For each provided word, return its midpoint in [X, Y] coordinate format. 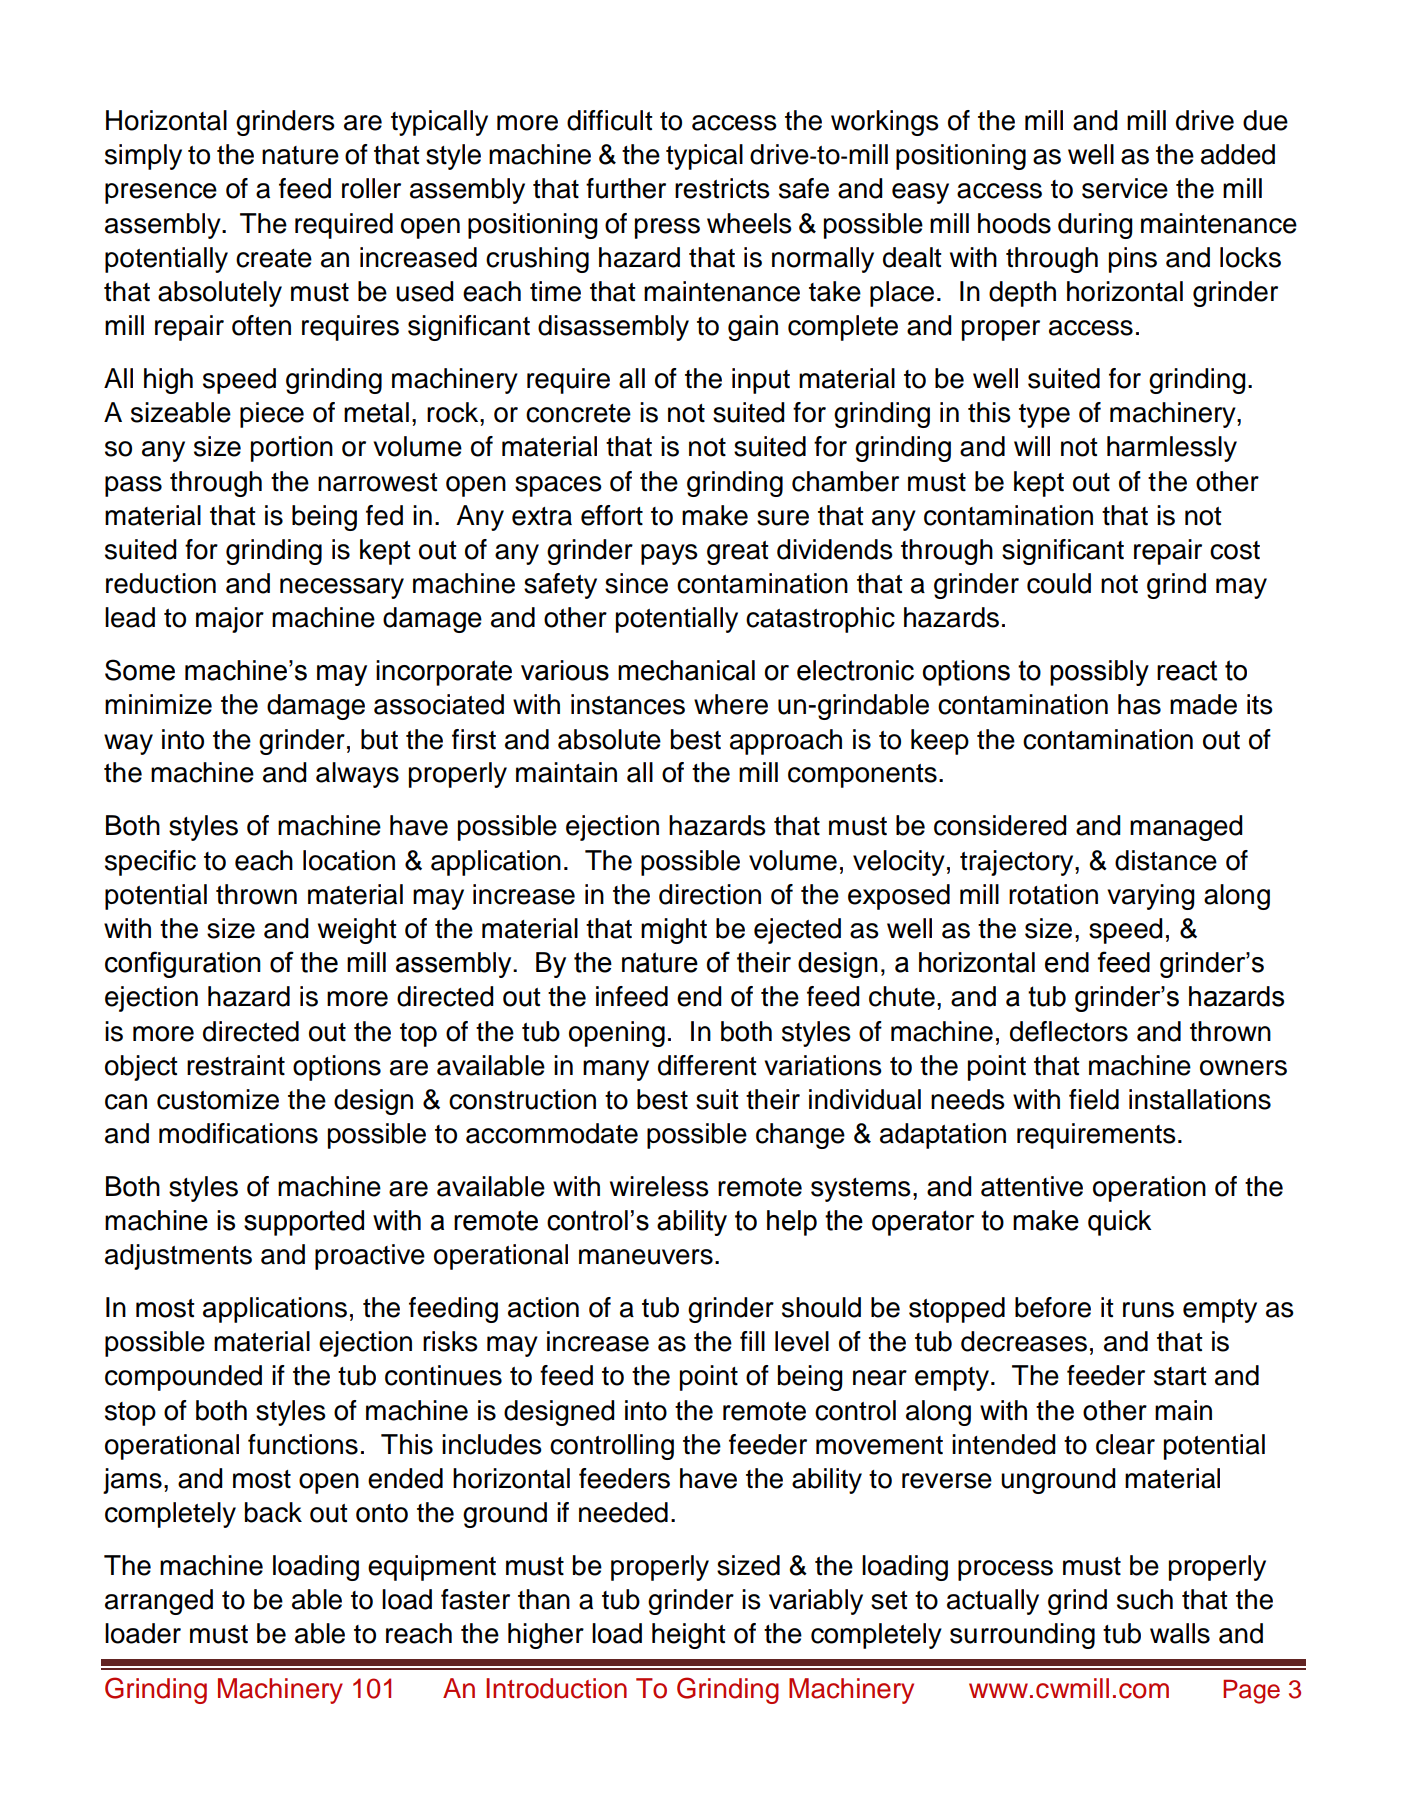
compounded [183, 1378]
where [731, 704]
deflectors [1069, 1031]
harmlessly [1172, 449]
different [707, 1065]
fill [752, 1341]
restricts [722, 188]
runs [1148, 1310]
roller [371, 188]
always [357, 775]
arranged [159, 1602]
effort [612, 515]
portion [292, 449]
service [1125, 188]
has [1139, 704]
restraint [236, 1065]
